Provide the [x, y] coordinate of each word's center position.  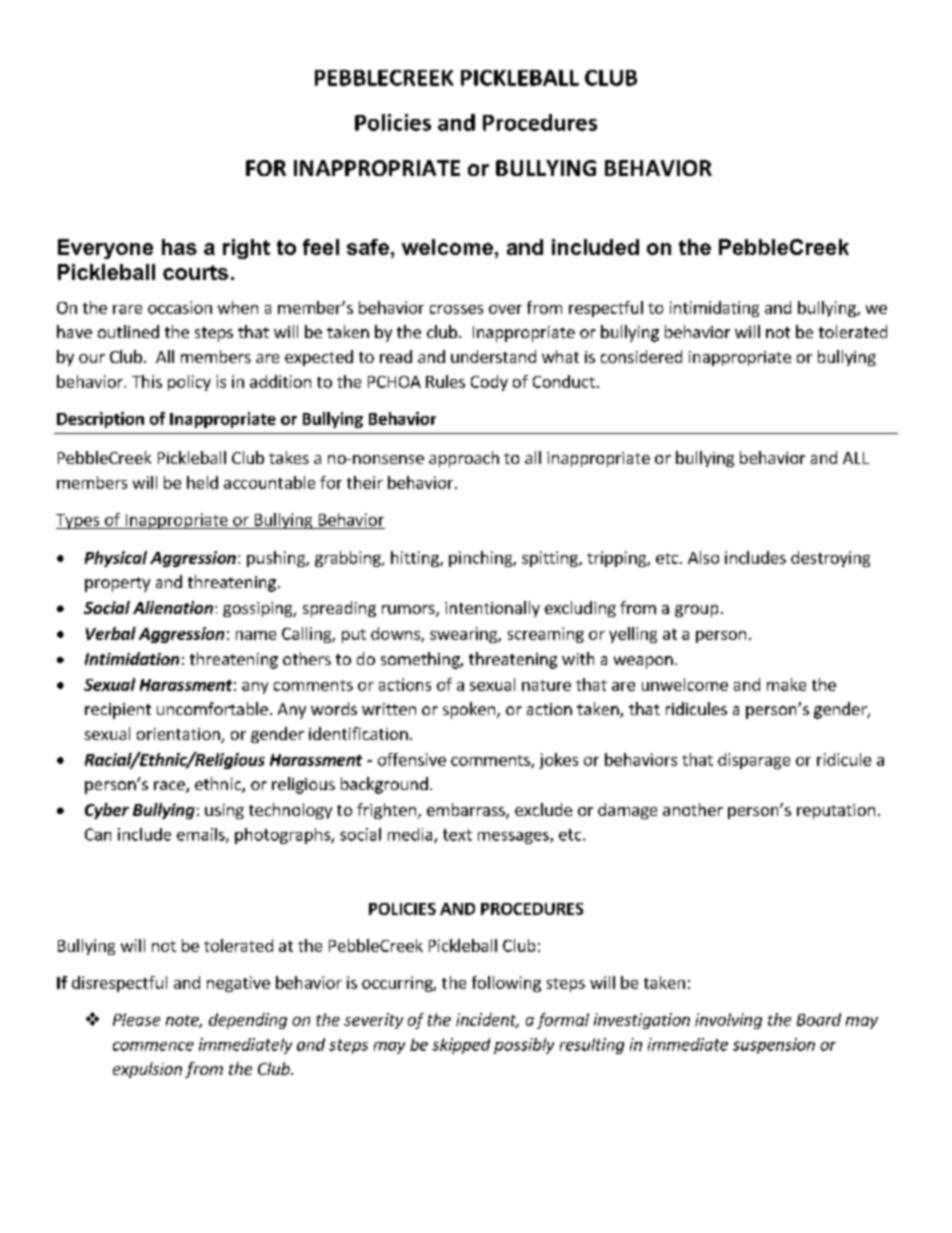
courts [195, 272]
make [786, 684]
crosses [456, 309]
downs [396, 634]
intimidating [714, 309]
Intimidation [132, 658]
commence [153, 1046]
